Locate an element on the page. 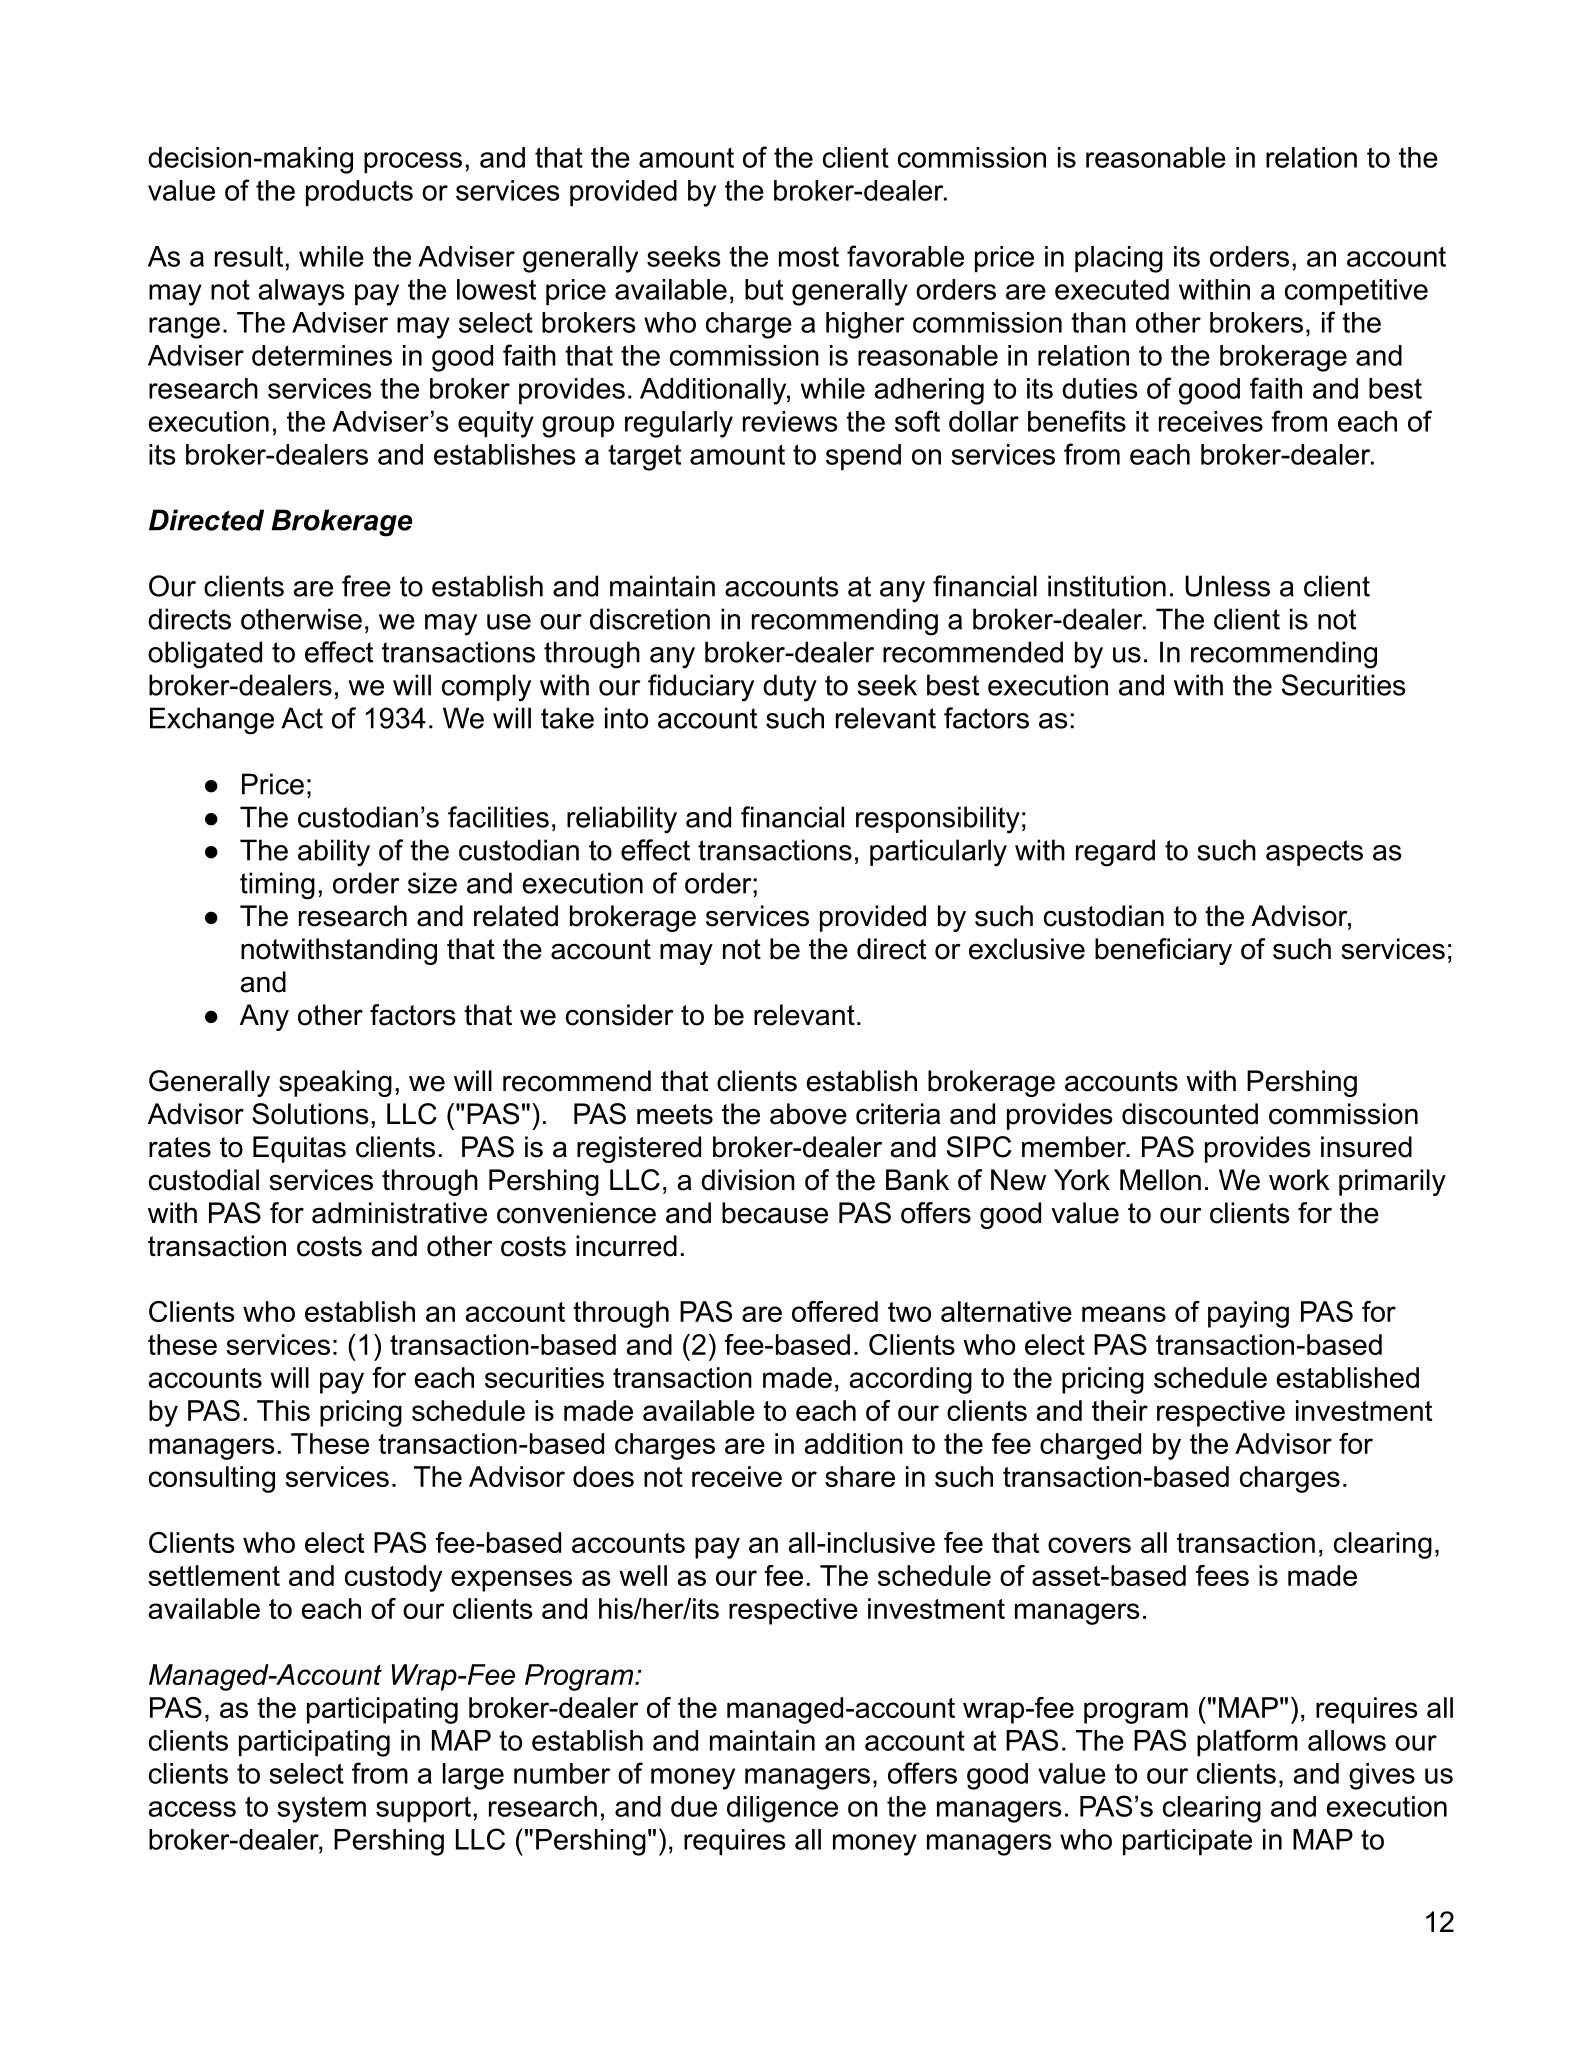  platform is located at coordinates (1247, 1743).
